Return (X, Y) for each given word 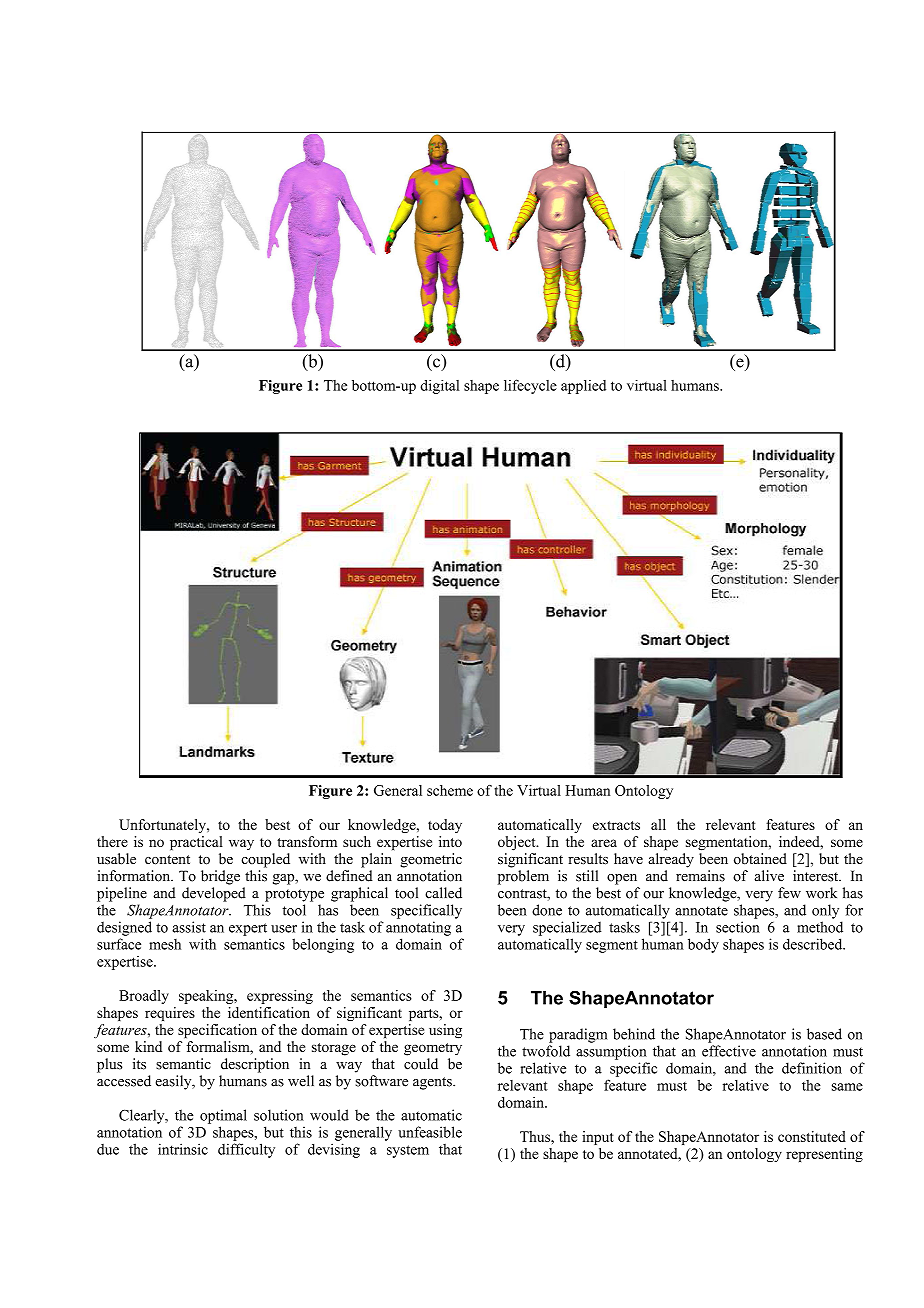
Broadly (144, 997)
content (167, 860)
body (703, 945)
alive (769, 876)
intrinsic (183, 1149)
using (445, 1031)
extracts (616, 825)
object (518, 843)
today (445, 826)
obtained (760, 859)
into (450, 841)
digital (439, 386)
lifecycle (530, 386)
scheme (450, 790)
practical (196, 843)
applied (583, 387)
